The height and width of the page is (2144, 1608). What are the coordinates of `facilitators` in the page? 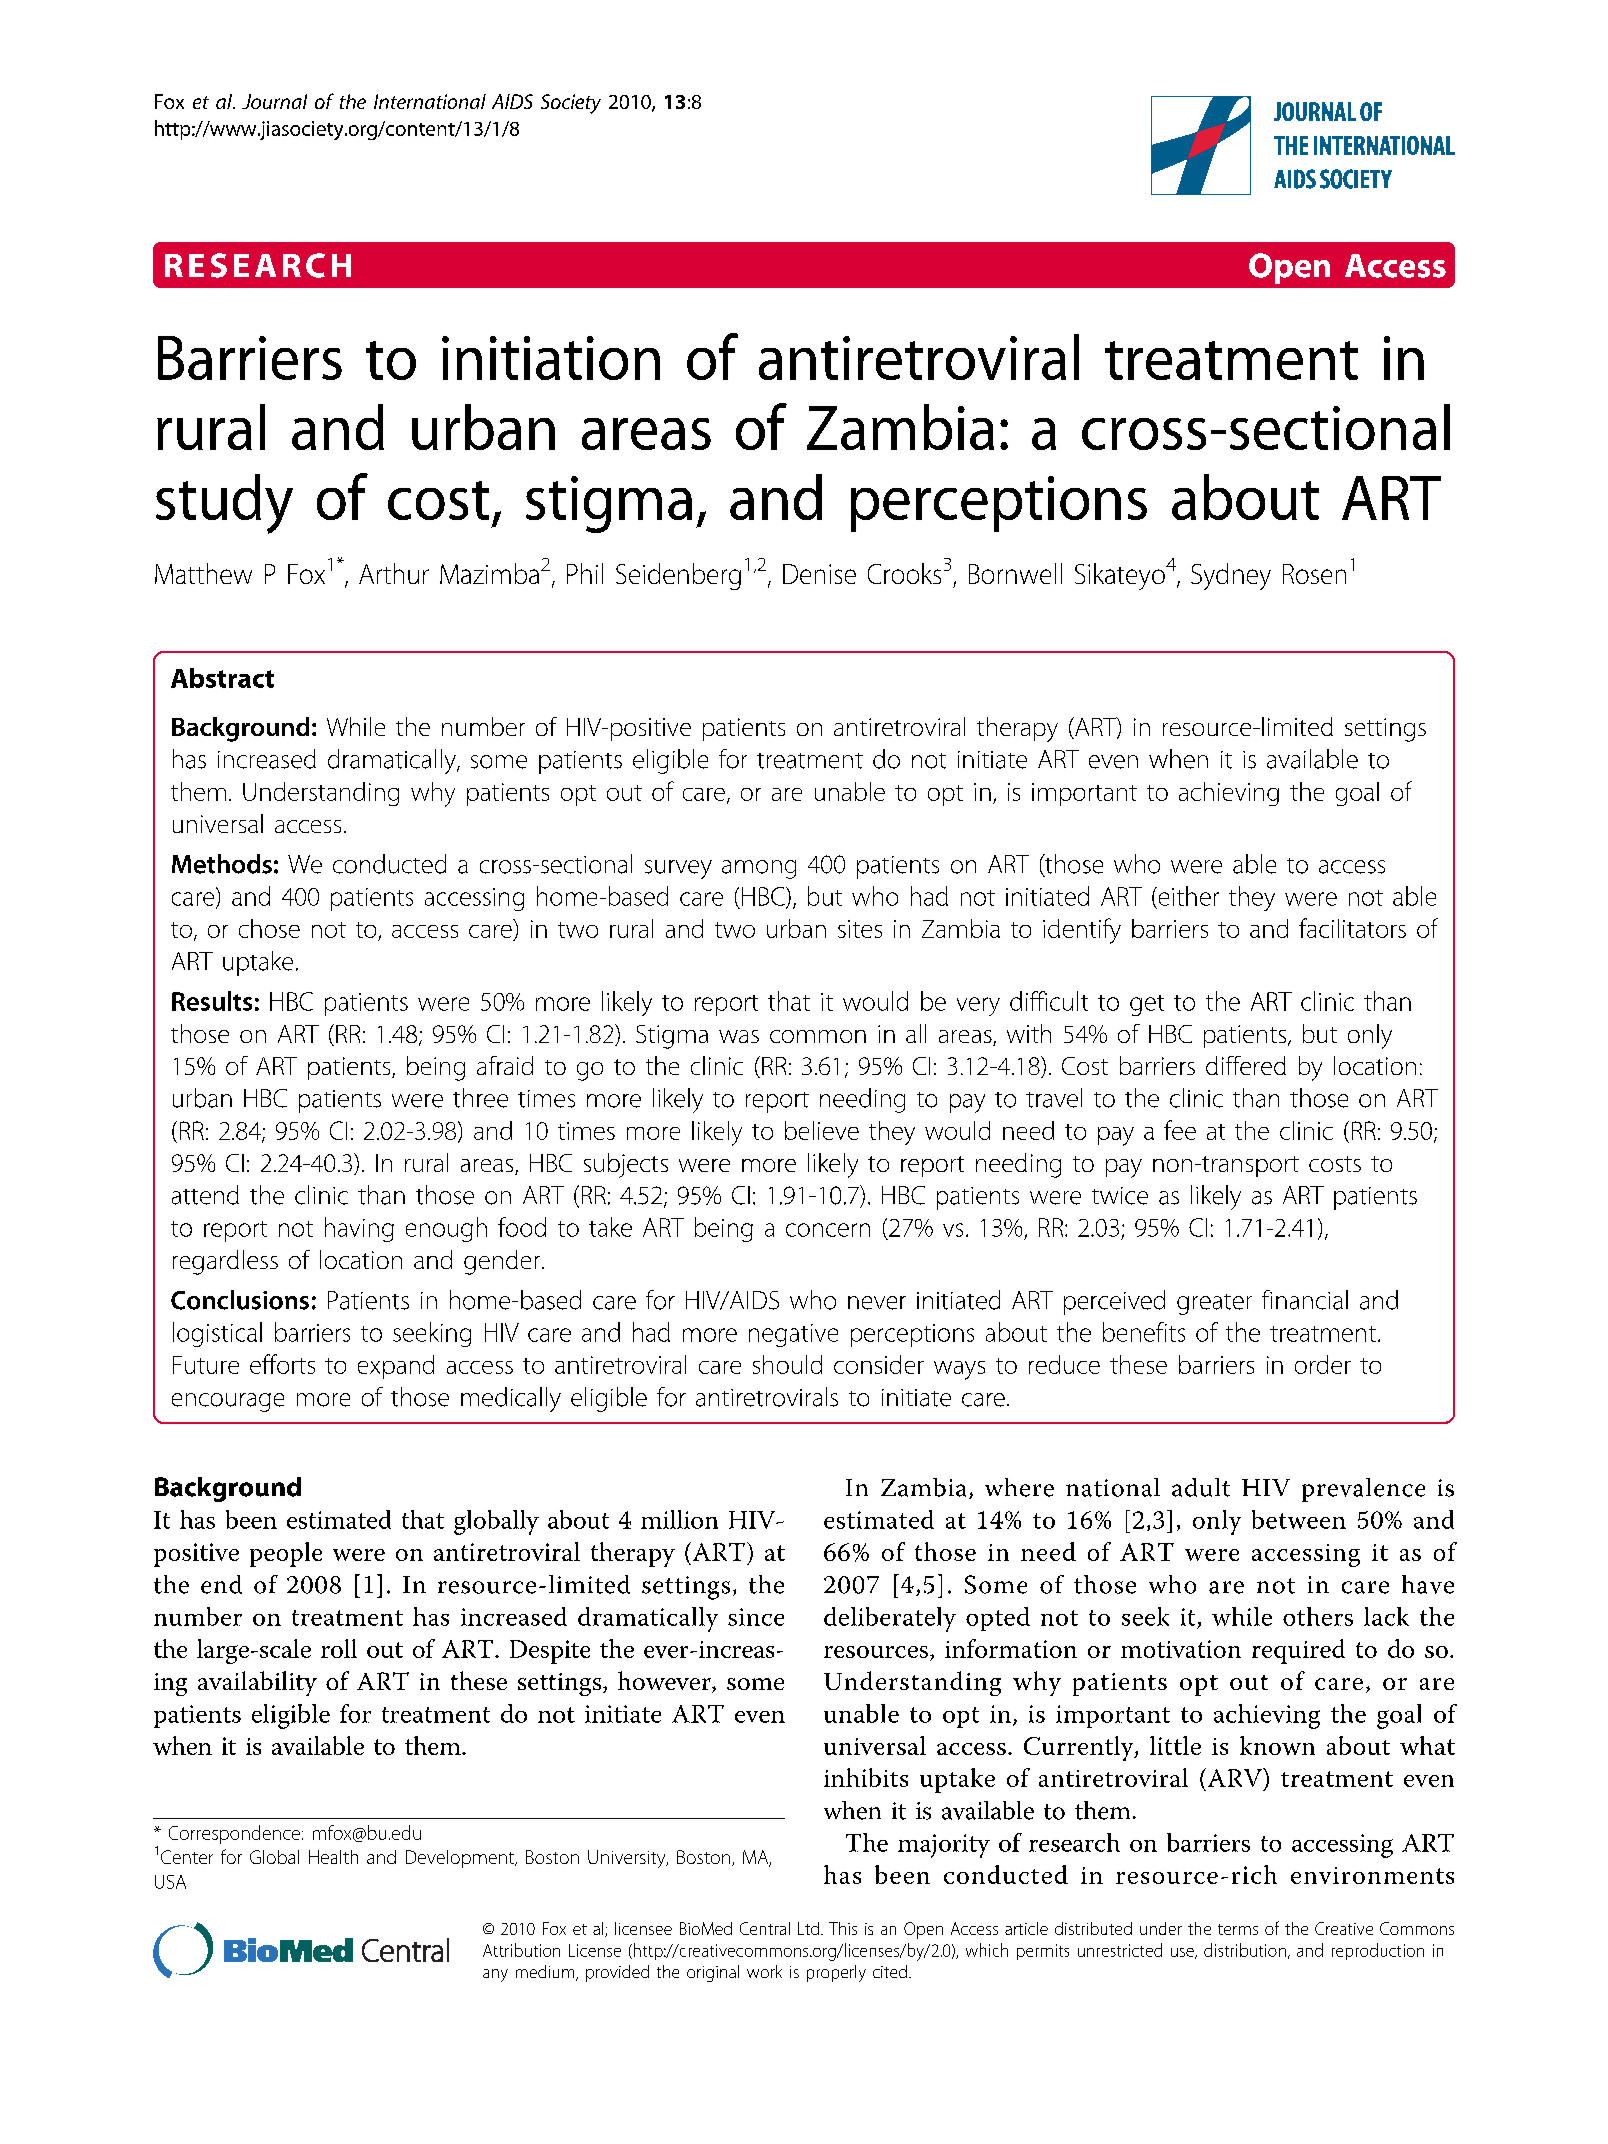 It's located at (1352, 928).
